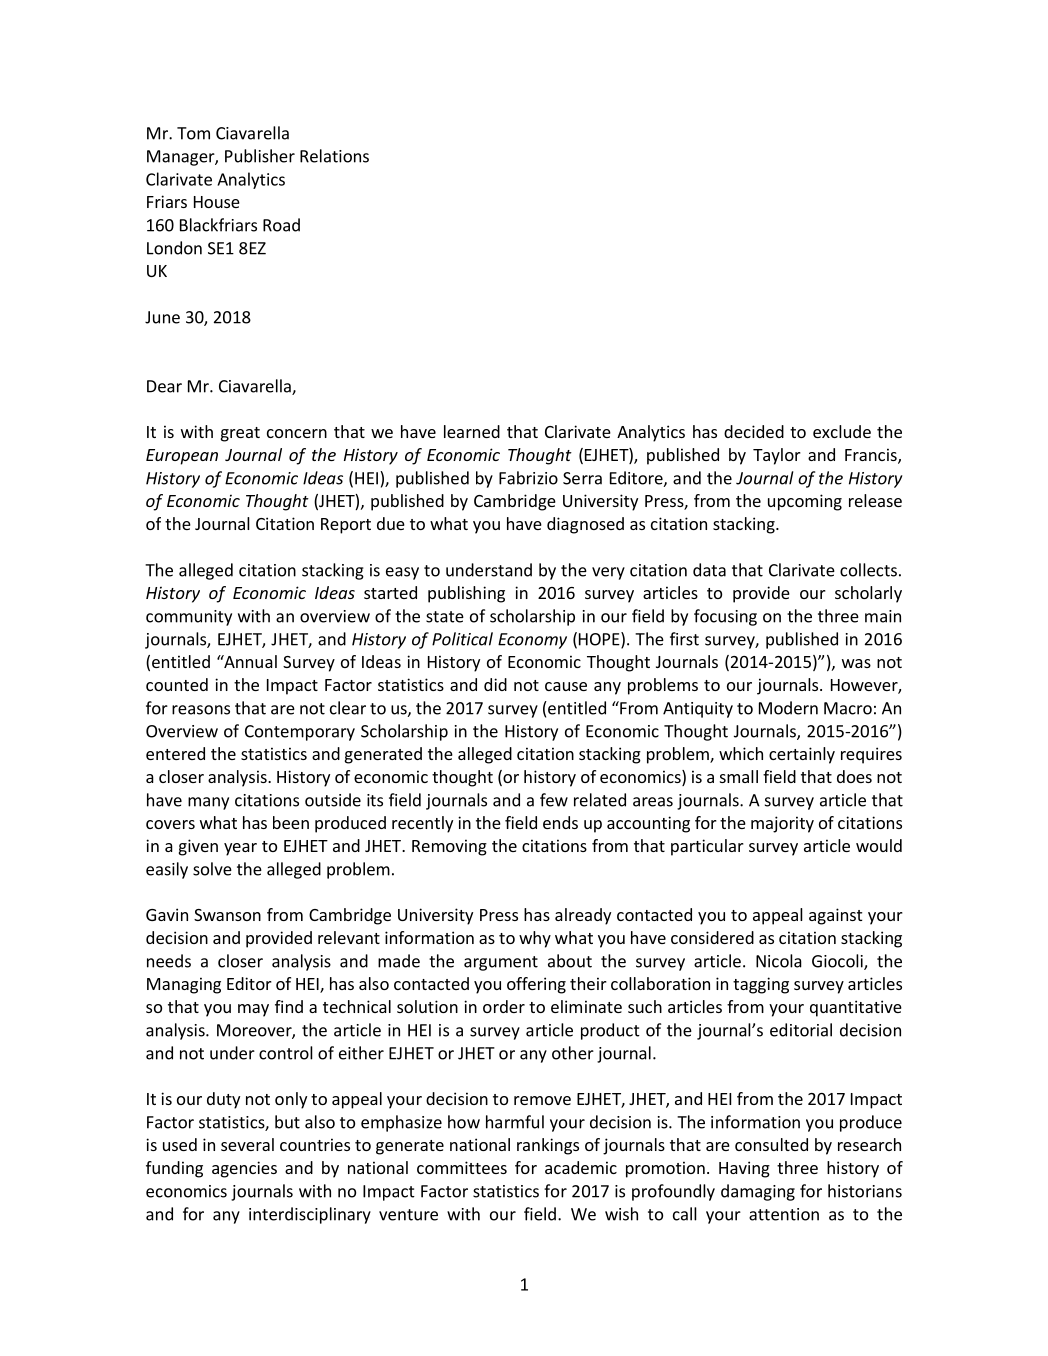 The image size is (1048, 1356). What do you see at coordinates (548, 1146) in the document?
I see `rankings` at bounding box center [548, 1146].
